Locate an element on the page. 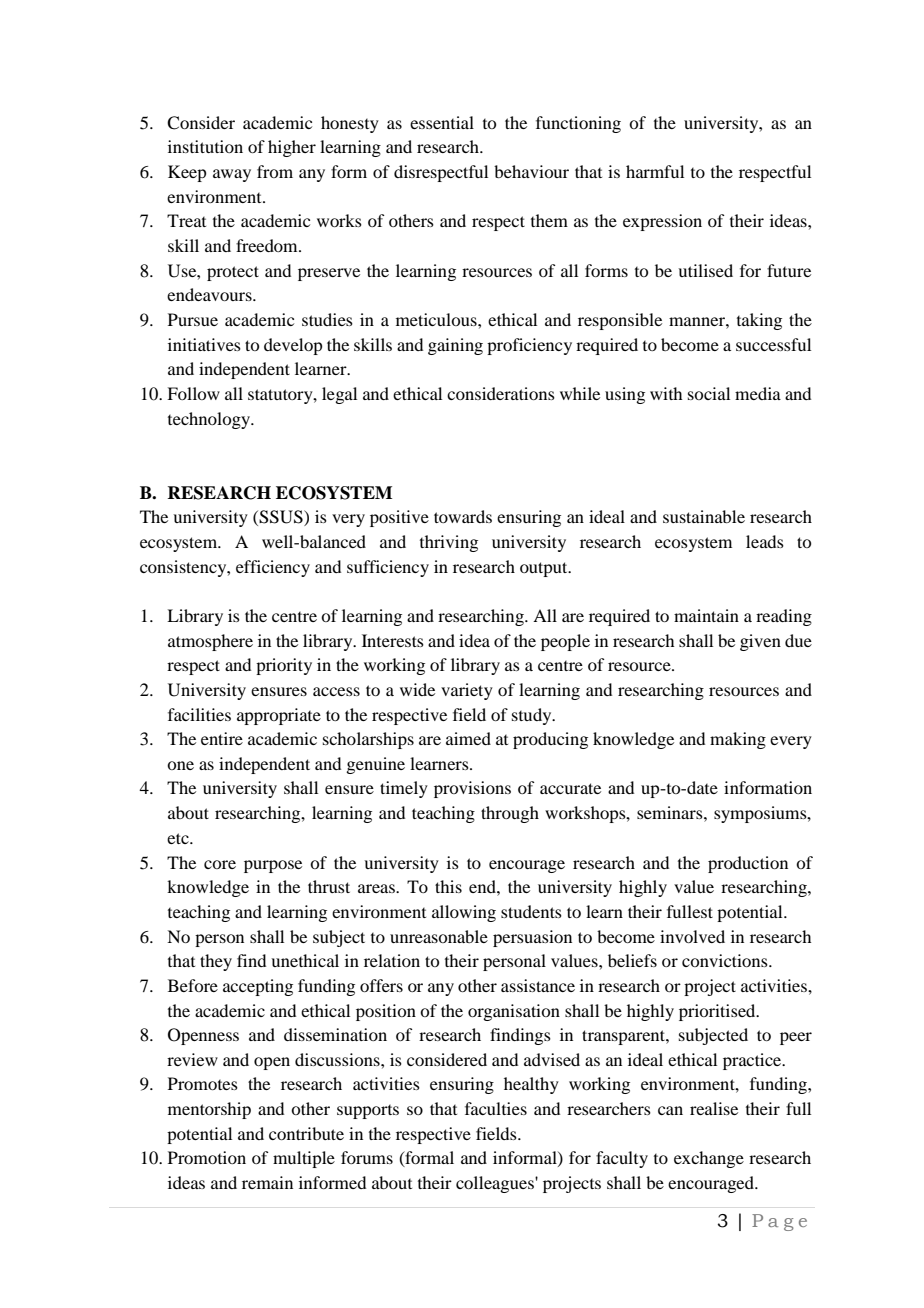 This document has height=1308, width=924. accepting is located at coordinates (258, 987).
